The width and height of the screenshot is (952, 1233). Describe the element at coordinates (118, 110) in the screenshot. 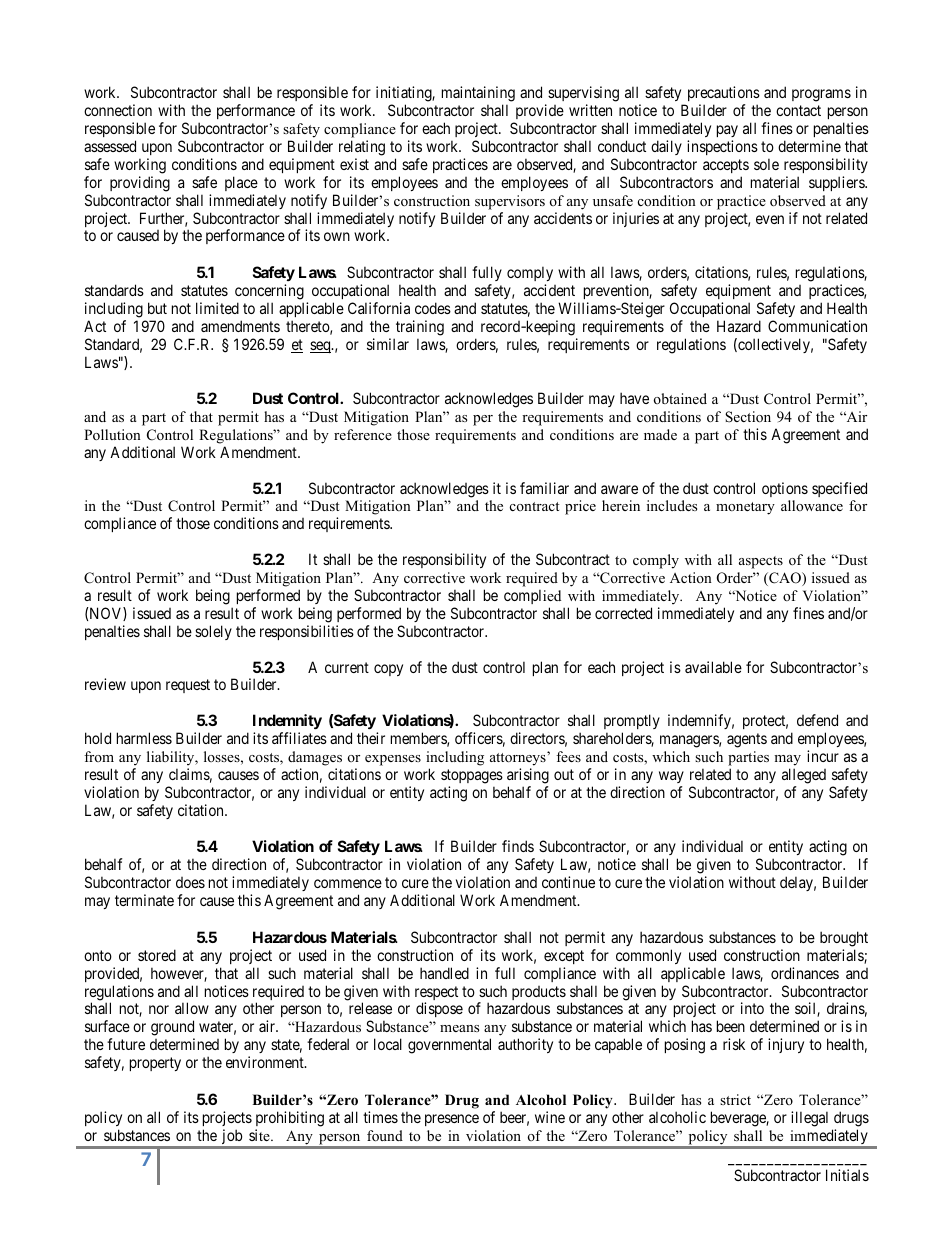

I see `connection` at that location.
